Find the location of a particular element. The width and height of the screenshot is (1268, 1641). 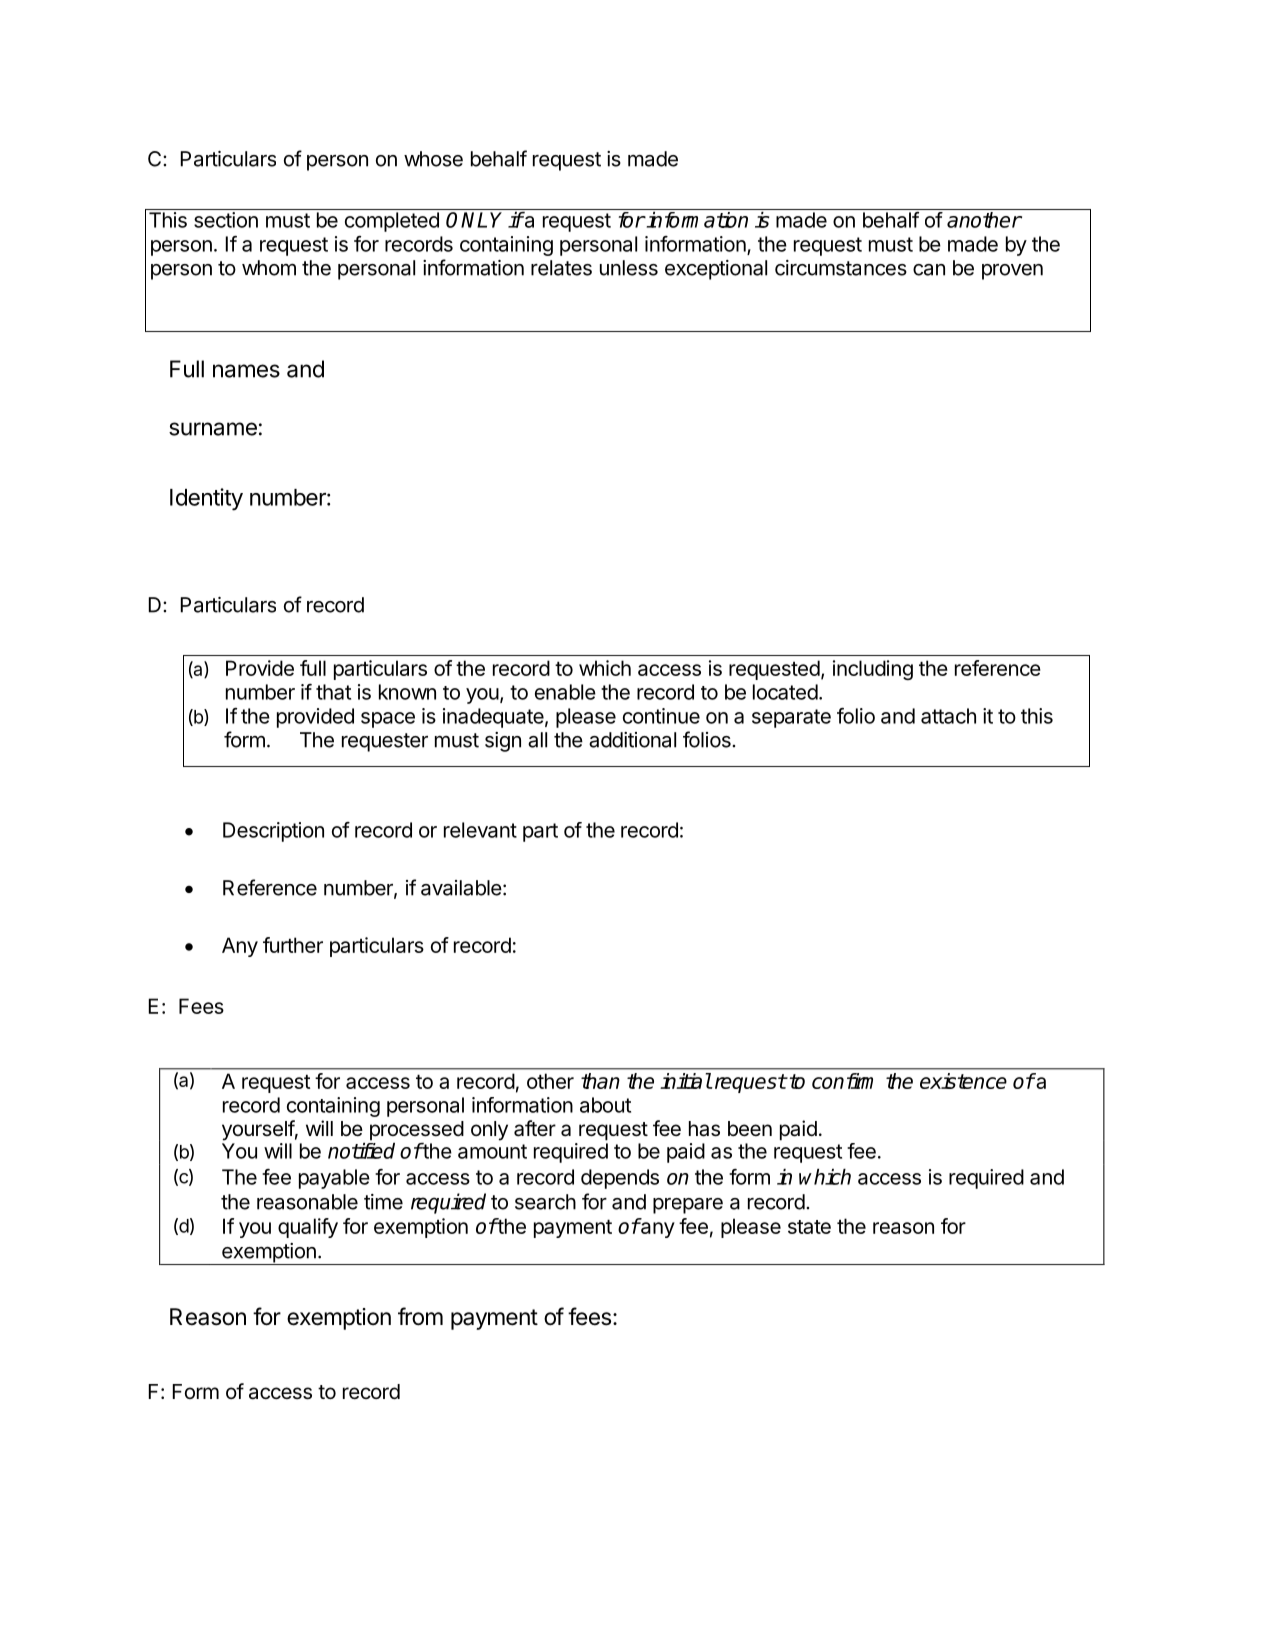

qualify is located at coordinates (308, 1228).
